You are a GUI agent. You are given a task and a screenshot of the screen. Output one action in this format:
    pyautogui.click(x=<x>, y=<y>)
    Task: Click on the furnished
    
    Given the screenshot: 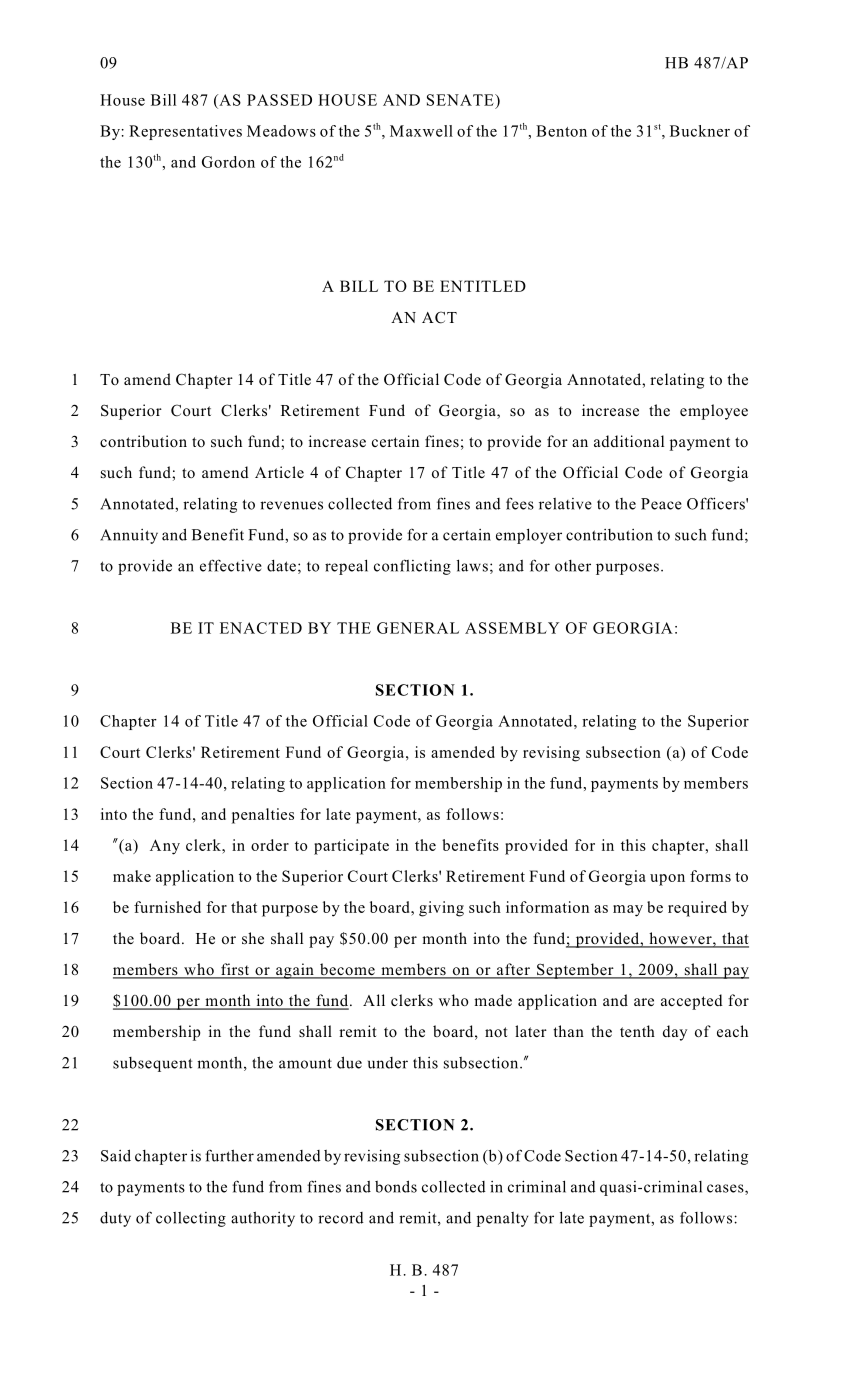 What is the action you would take?
    pyautogui.click(x=167, y=907)
